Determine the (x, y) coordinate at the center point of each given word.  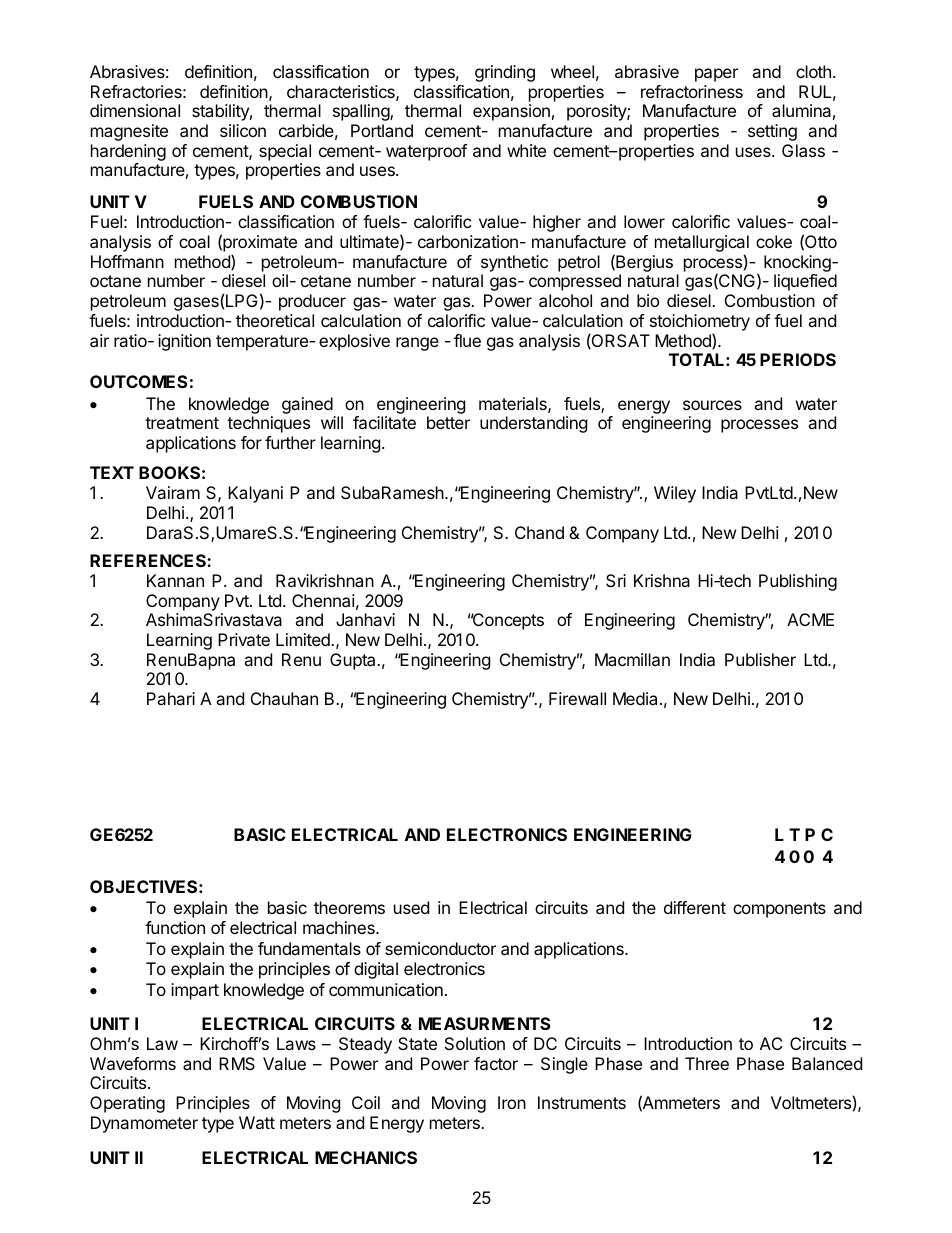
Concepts (507, 621)
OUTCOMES (139, 381)
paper (716, 75)
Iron (512, 1102)
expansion (511, 112)
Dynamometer (144, 1124)
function (175, 927)
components (779, 910)
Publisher (760, 659)
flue (467, 340)
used (411, 907)
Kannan (175, 580)
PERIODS (798, 359)
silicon (243, 130)
